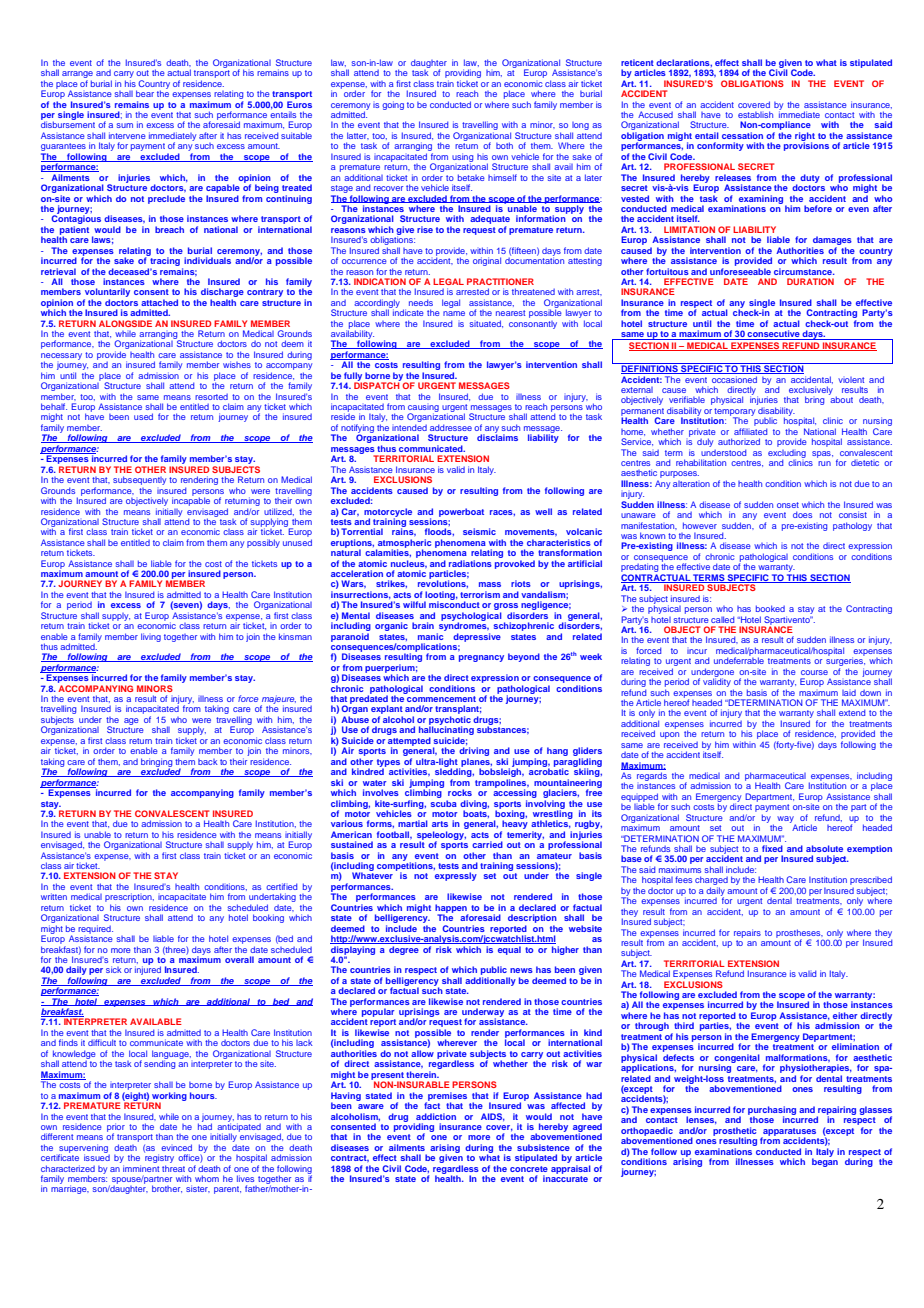 The width and height of the screenshot is (924, 1308). What do you see at coordinates (141, 1168) in the screenshot?
I see `imminent` at bounding box center [141, 1168].
